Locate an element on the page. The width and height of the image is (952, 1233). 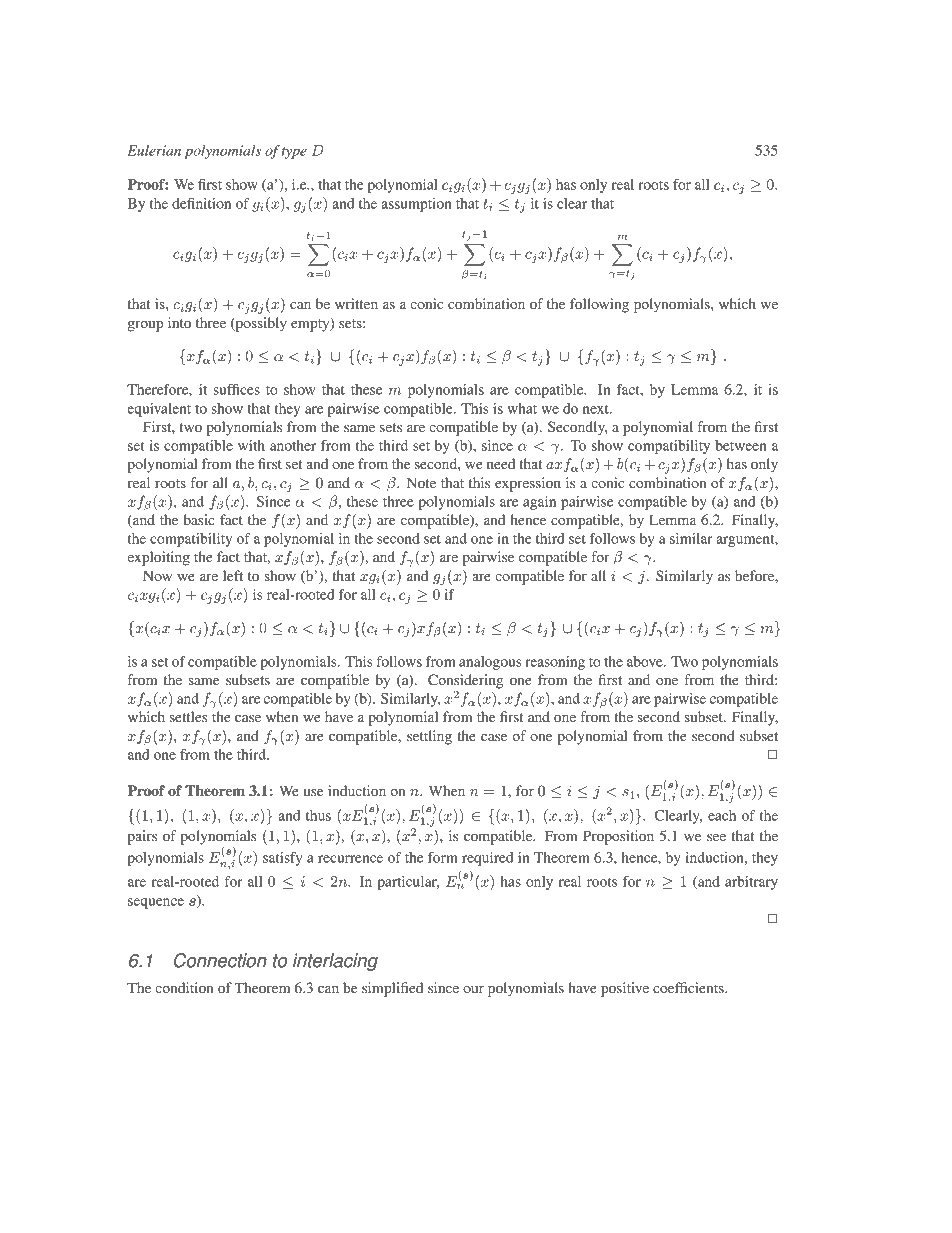
Note is located at coordinates (421, 482).
